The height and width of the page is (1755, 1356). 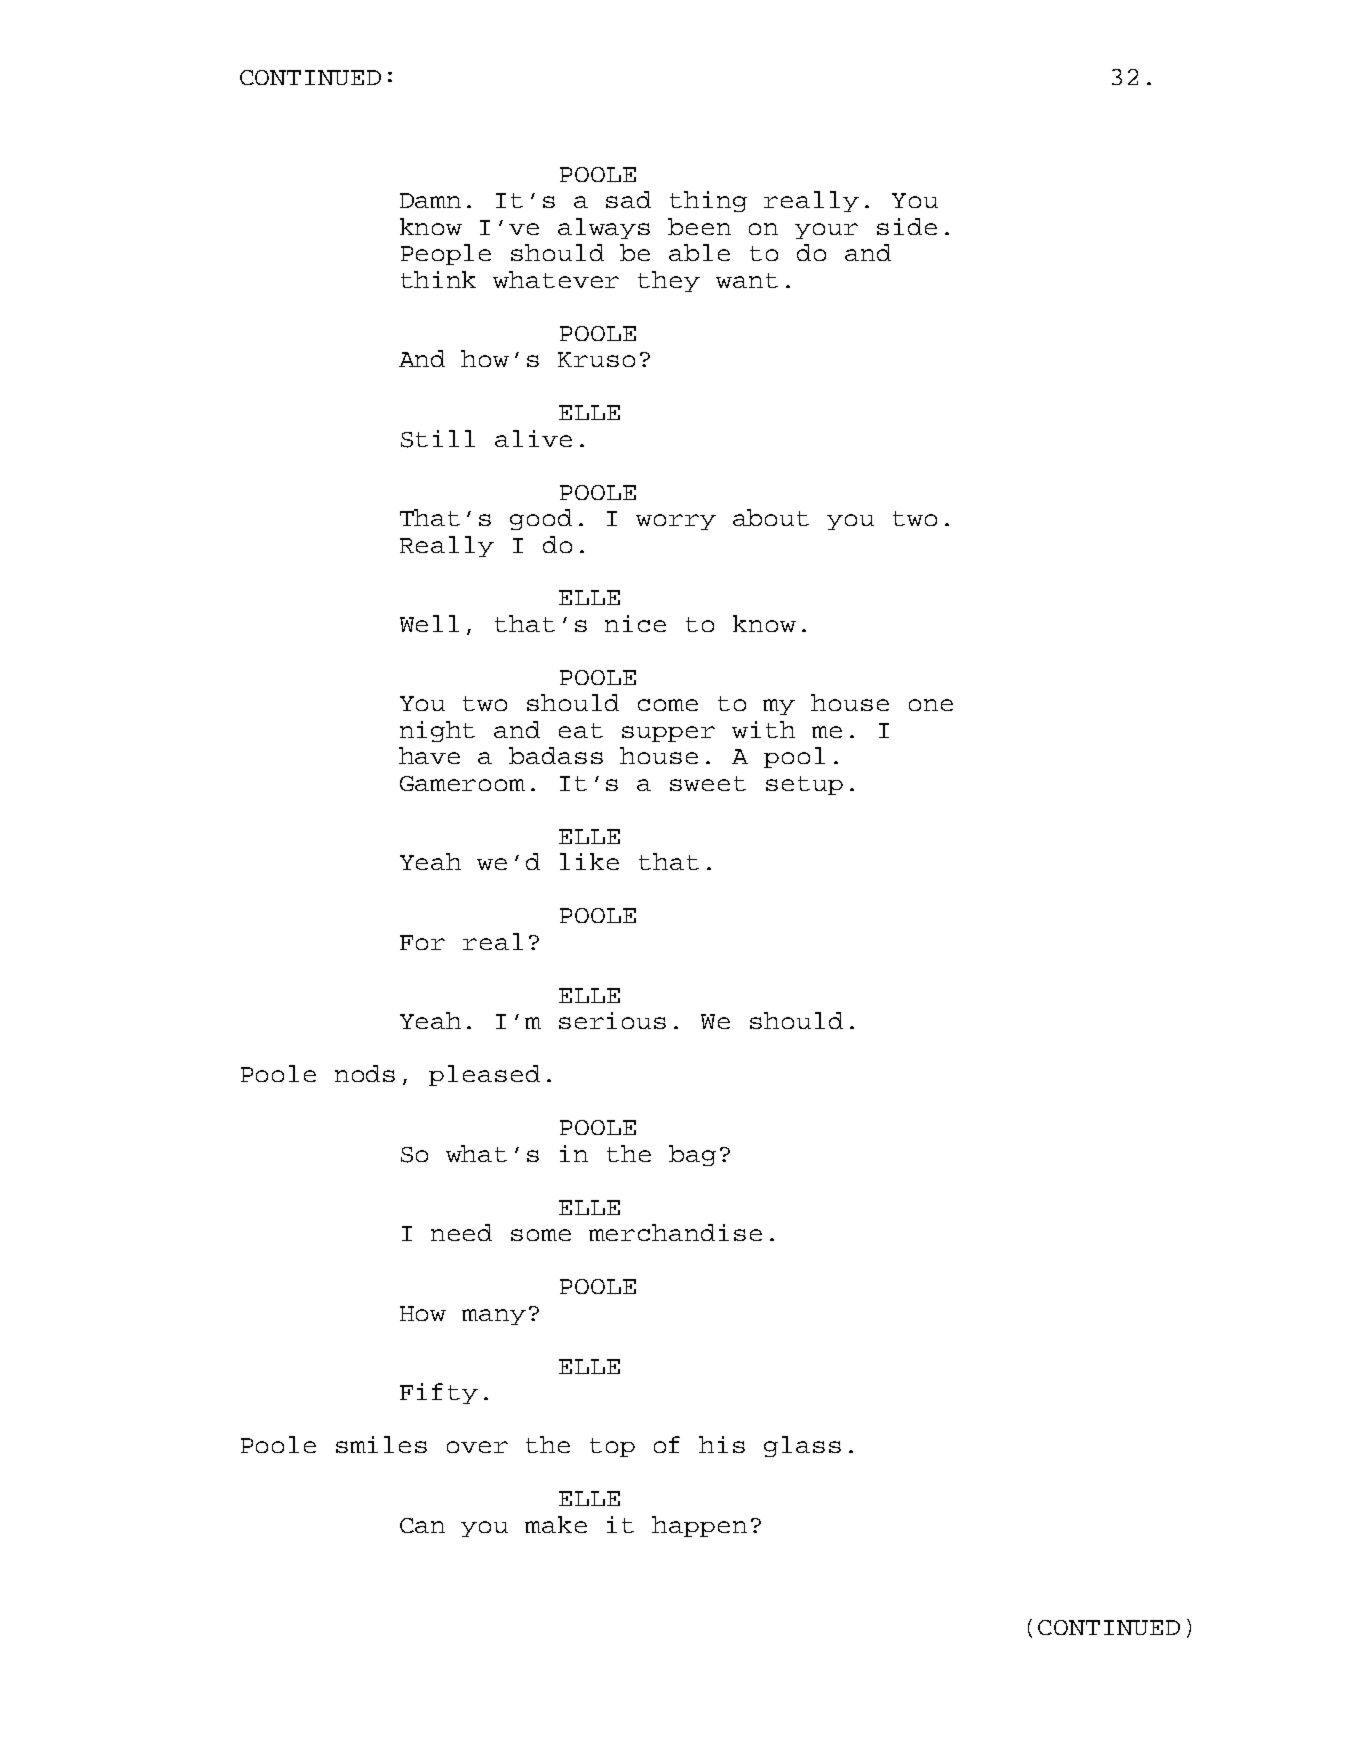 I want to click on People, so click(x=446, y=254).
